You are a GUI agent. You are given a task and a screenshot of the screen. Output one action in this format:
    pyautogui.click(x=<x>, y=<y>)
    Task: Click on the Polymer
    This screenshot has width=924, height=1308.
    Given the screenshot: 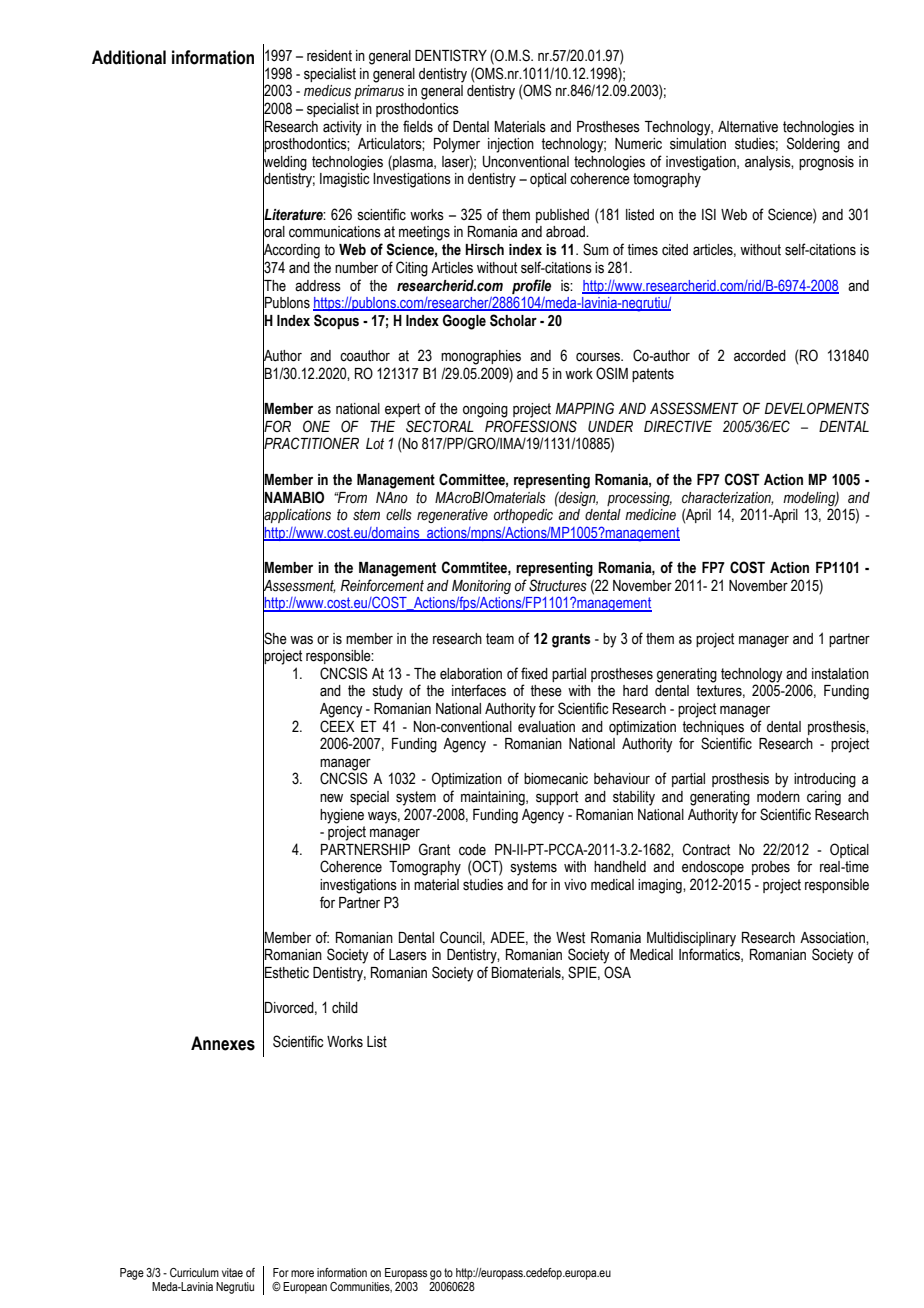 What is the action you would take?
    pyautogui.click(x=457, y=145)
